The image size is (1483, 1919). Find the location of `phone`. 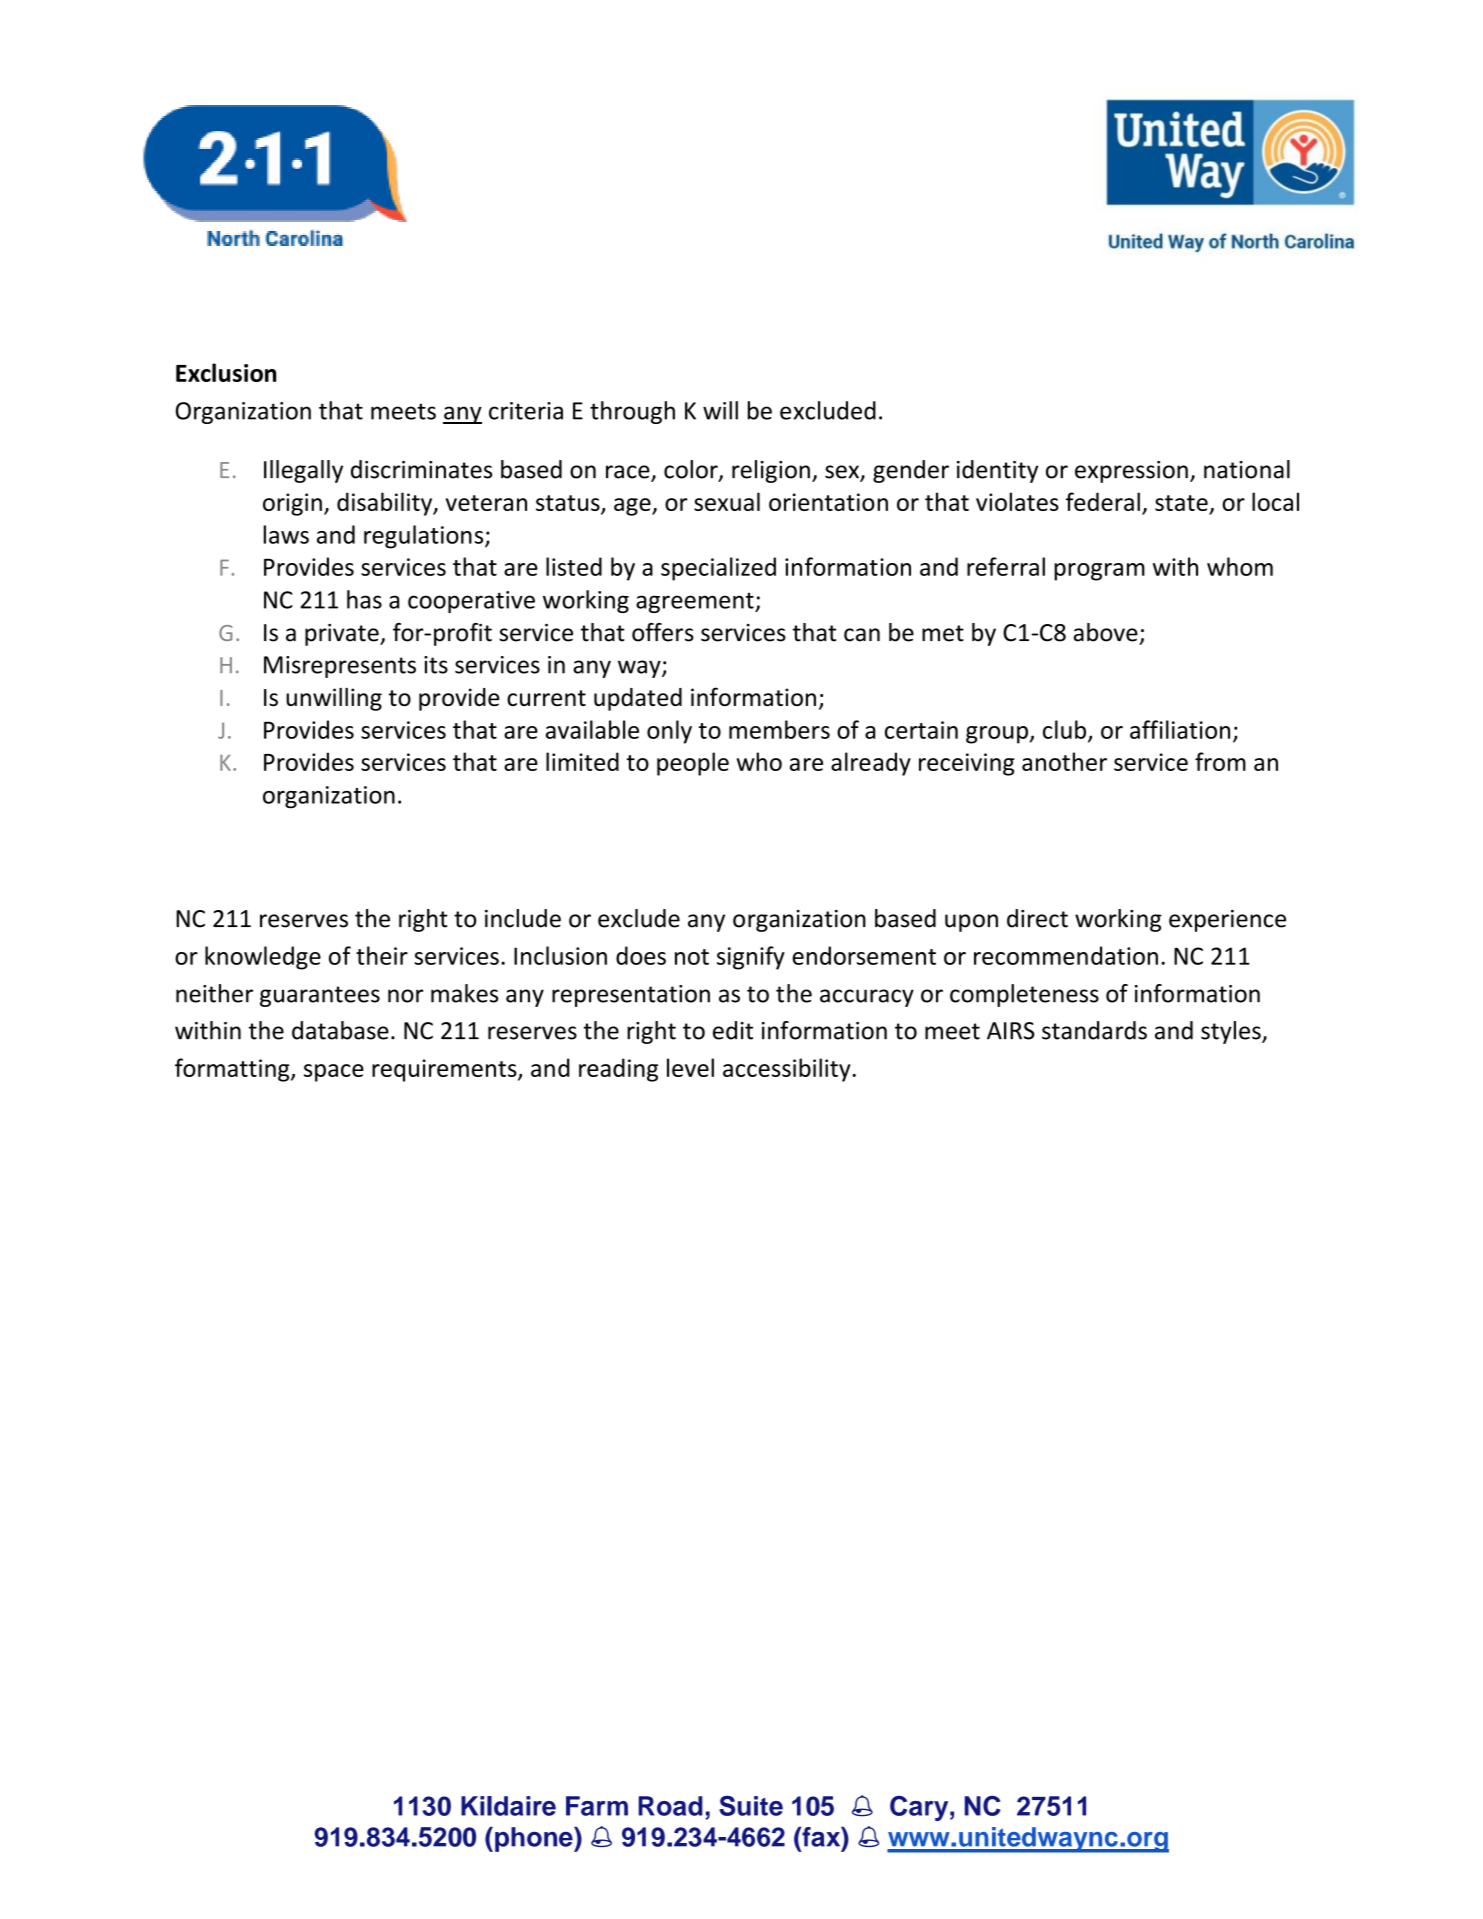

phone is located at coordinates (535, 1839).
